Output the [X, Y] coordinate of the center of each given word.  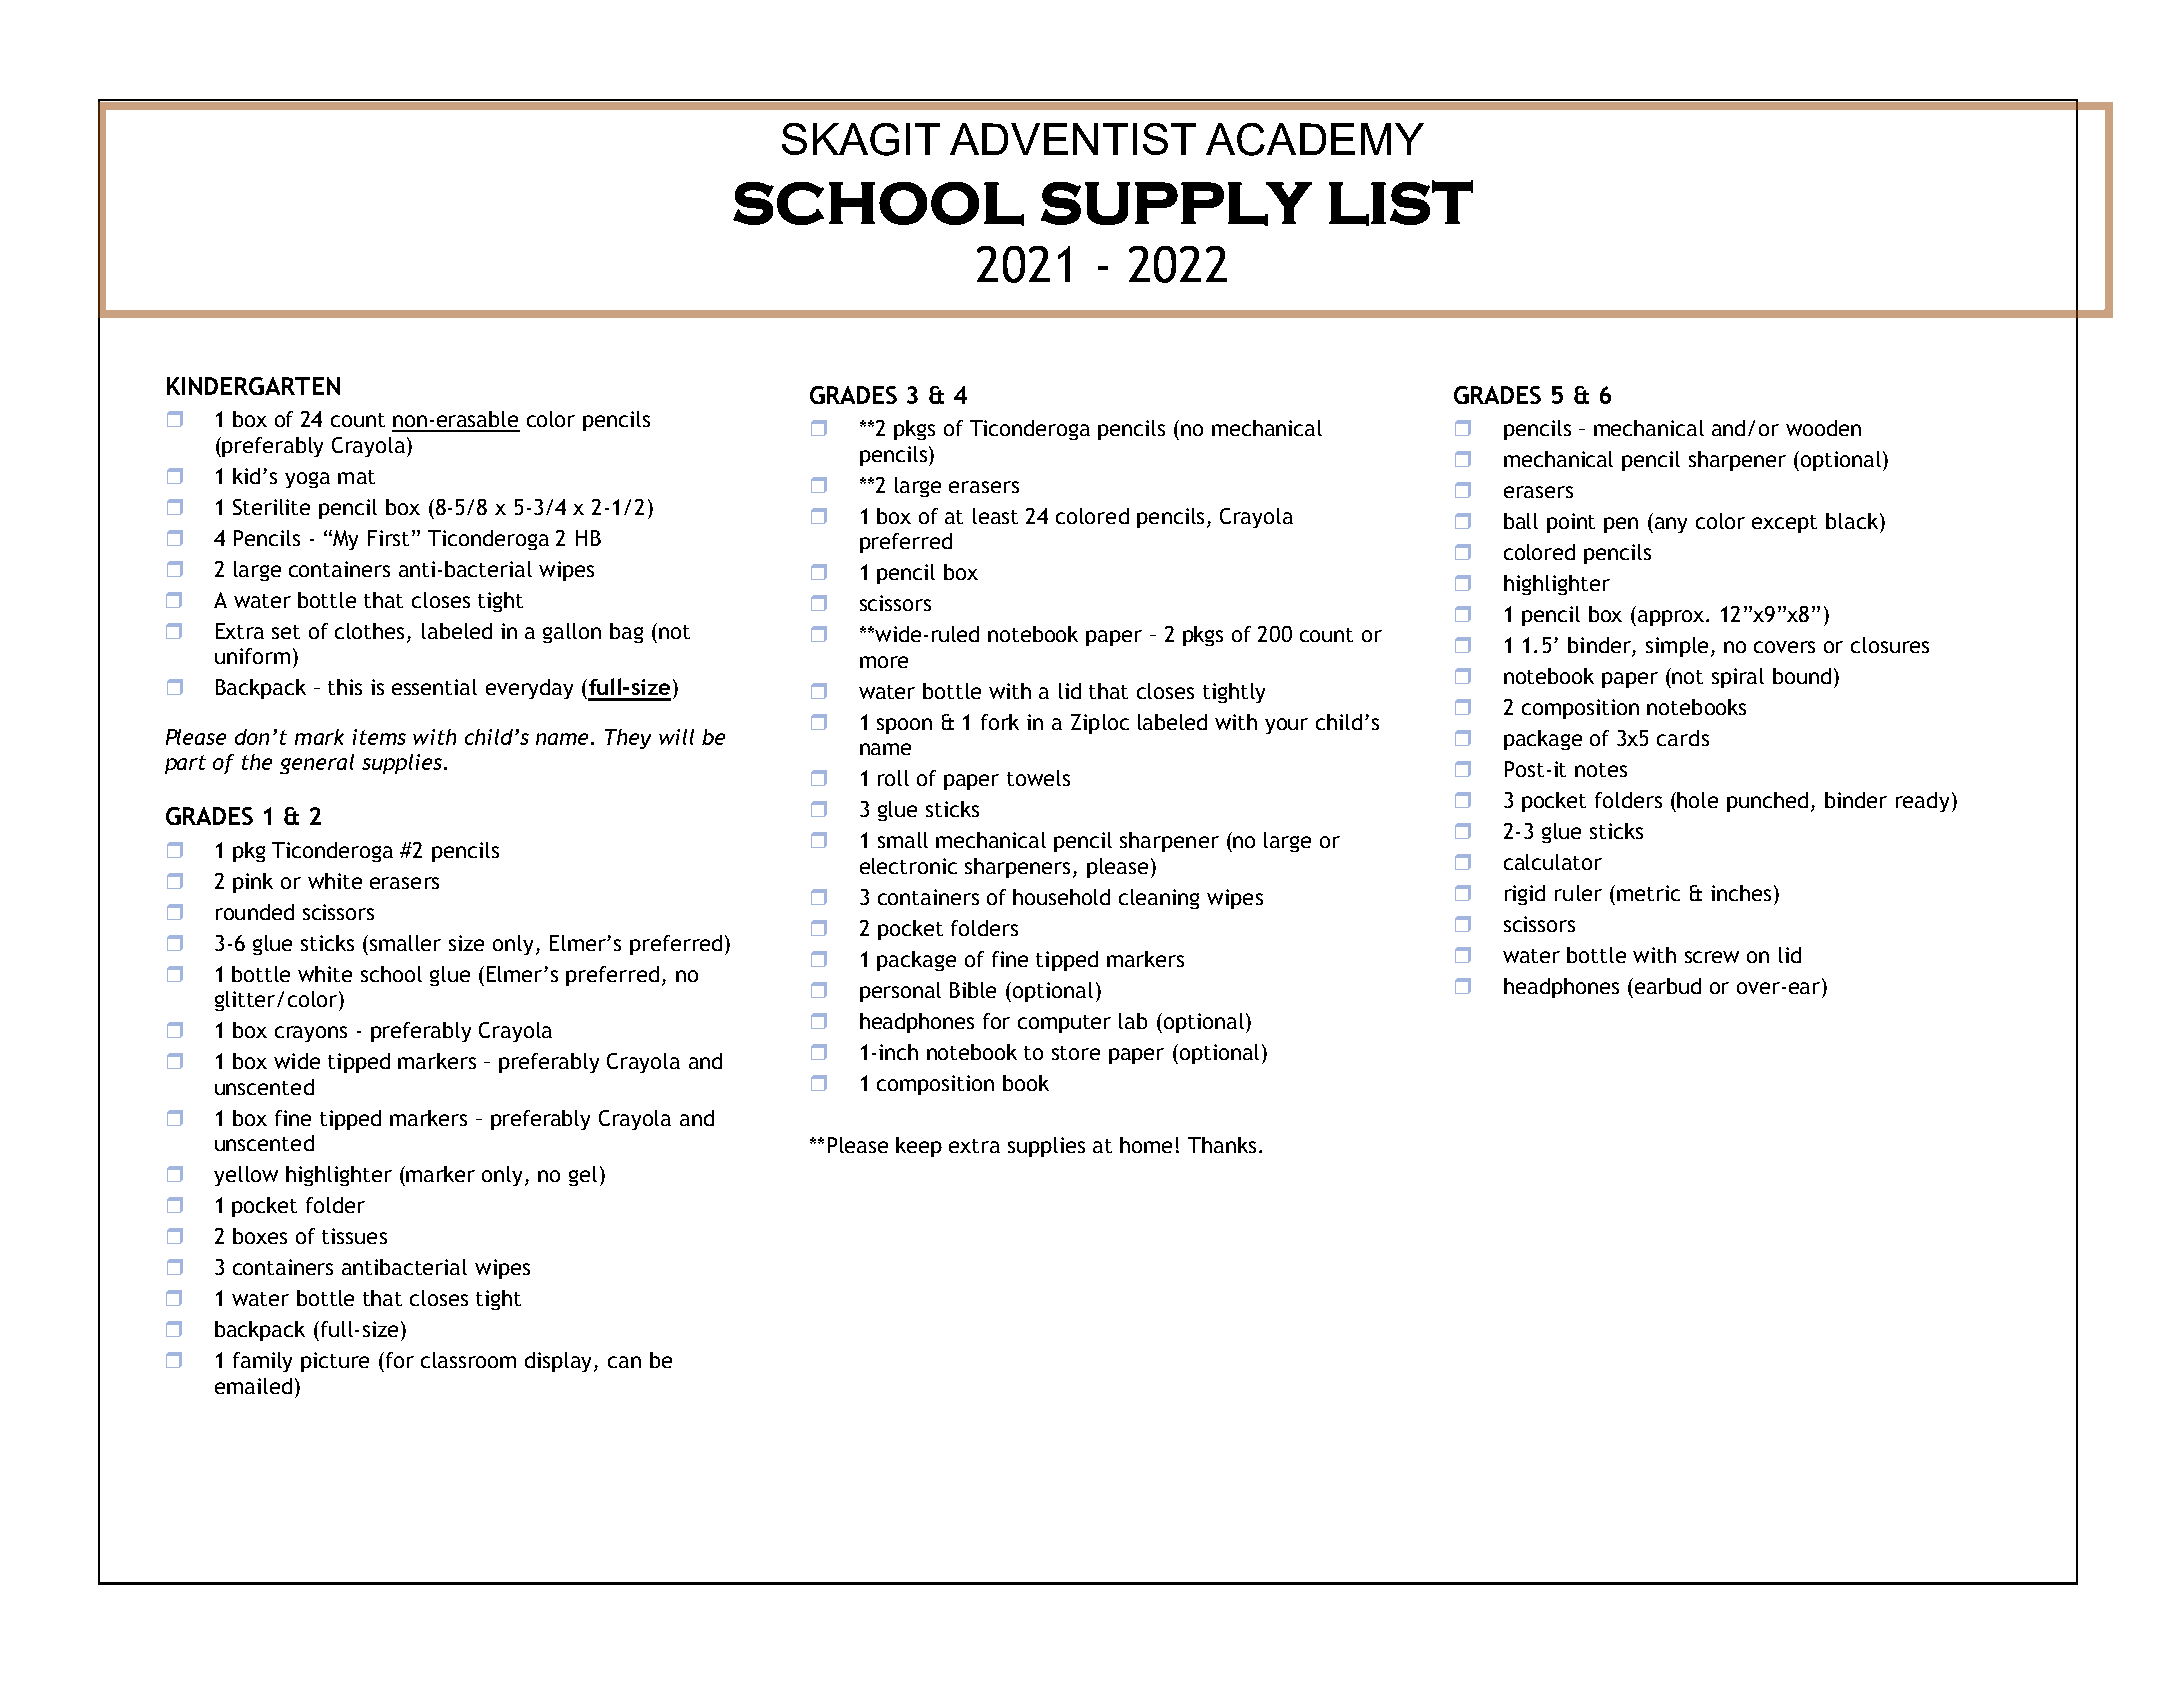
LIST [1401, 203]
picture [335, 1362]
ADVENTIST [1073, 139]
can [624, 1362]
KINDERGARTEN [253, 386]
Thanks [1222, 1145]
